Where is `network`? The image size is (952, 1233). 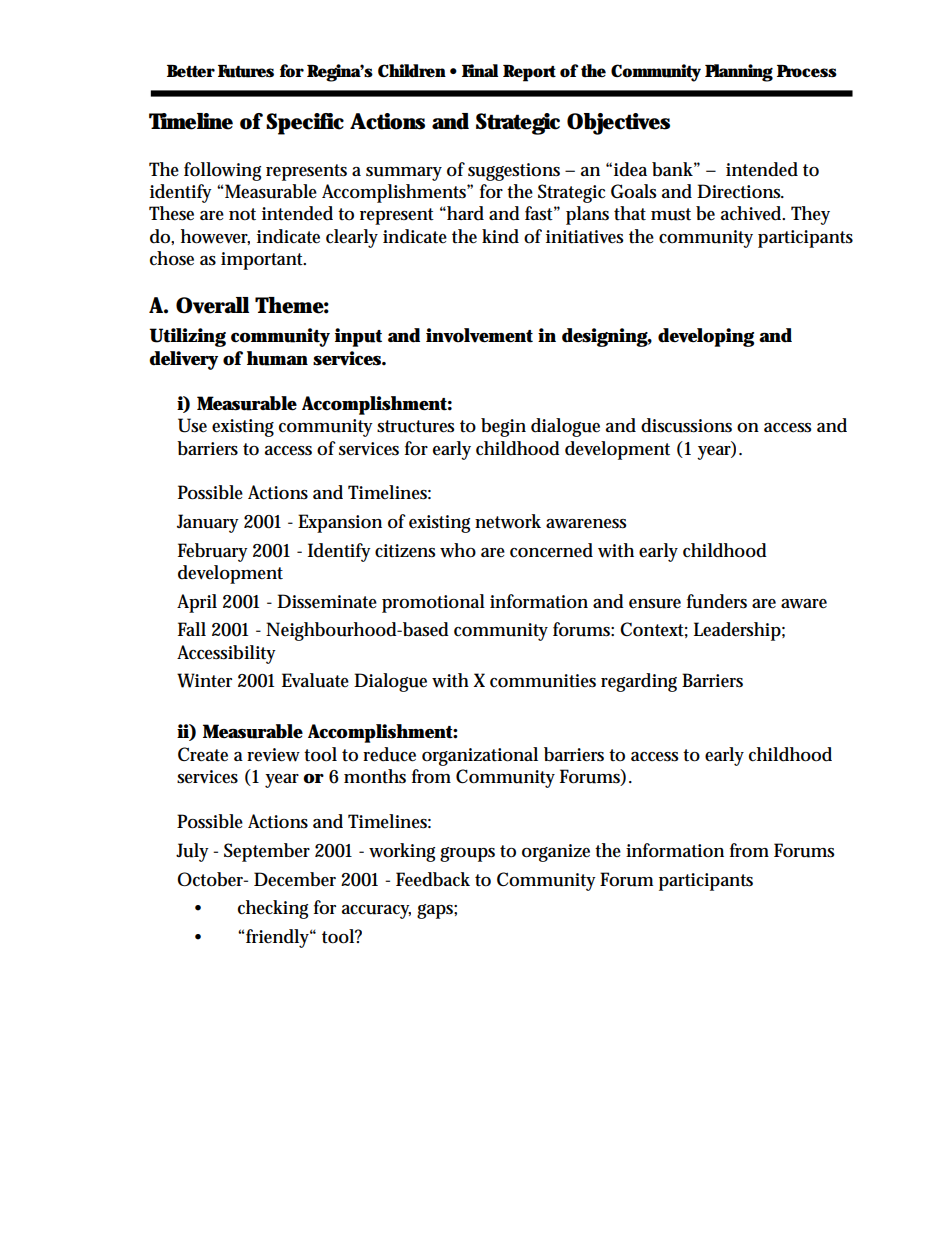
network is located at coordinates (508, 521).
